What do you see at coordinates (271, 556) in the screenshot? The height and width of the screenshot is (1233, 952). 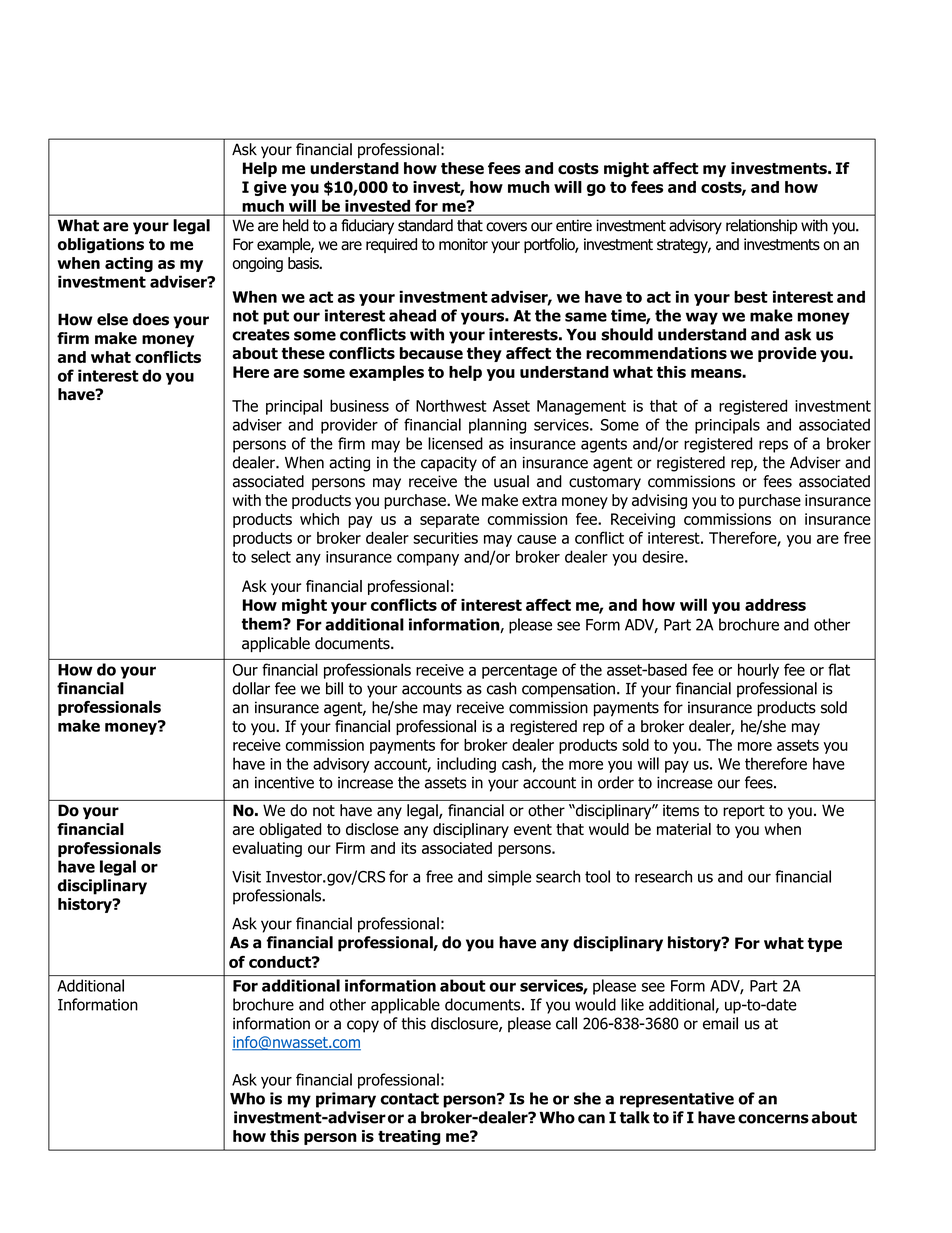 I see `select` at bounding box center [271, 556].
